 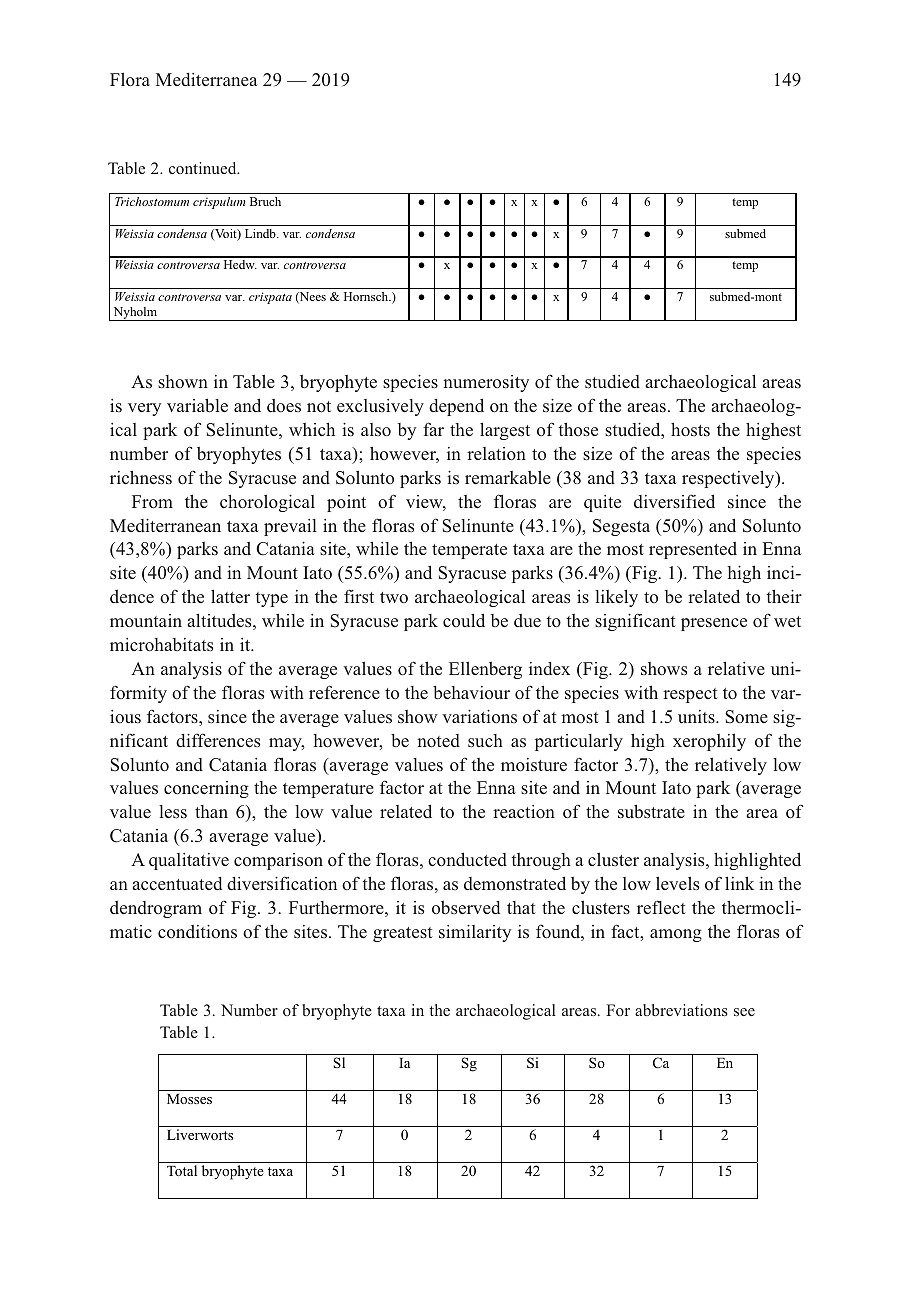 I want to click on variable, so click(x=197, y=405).
